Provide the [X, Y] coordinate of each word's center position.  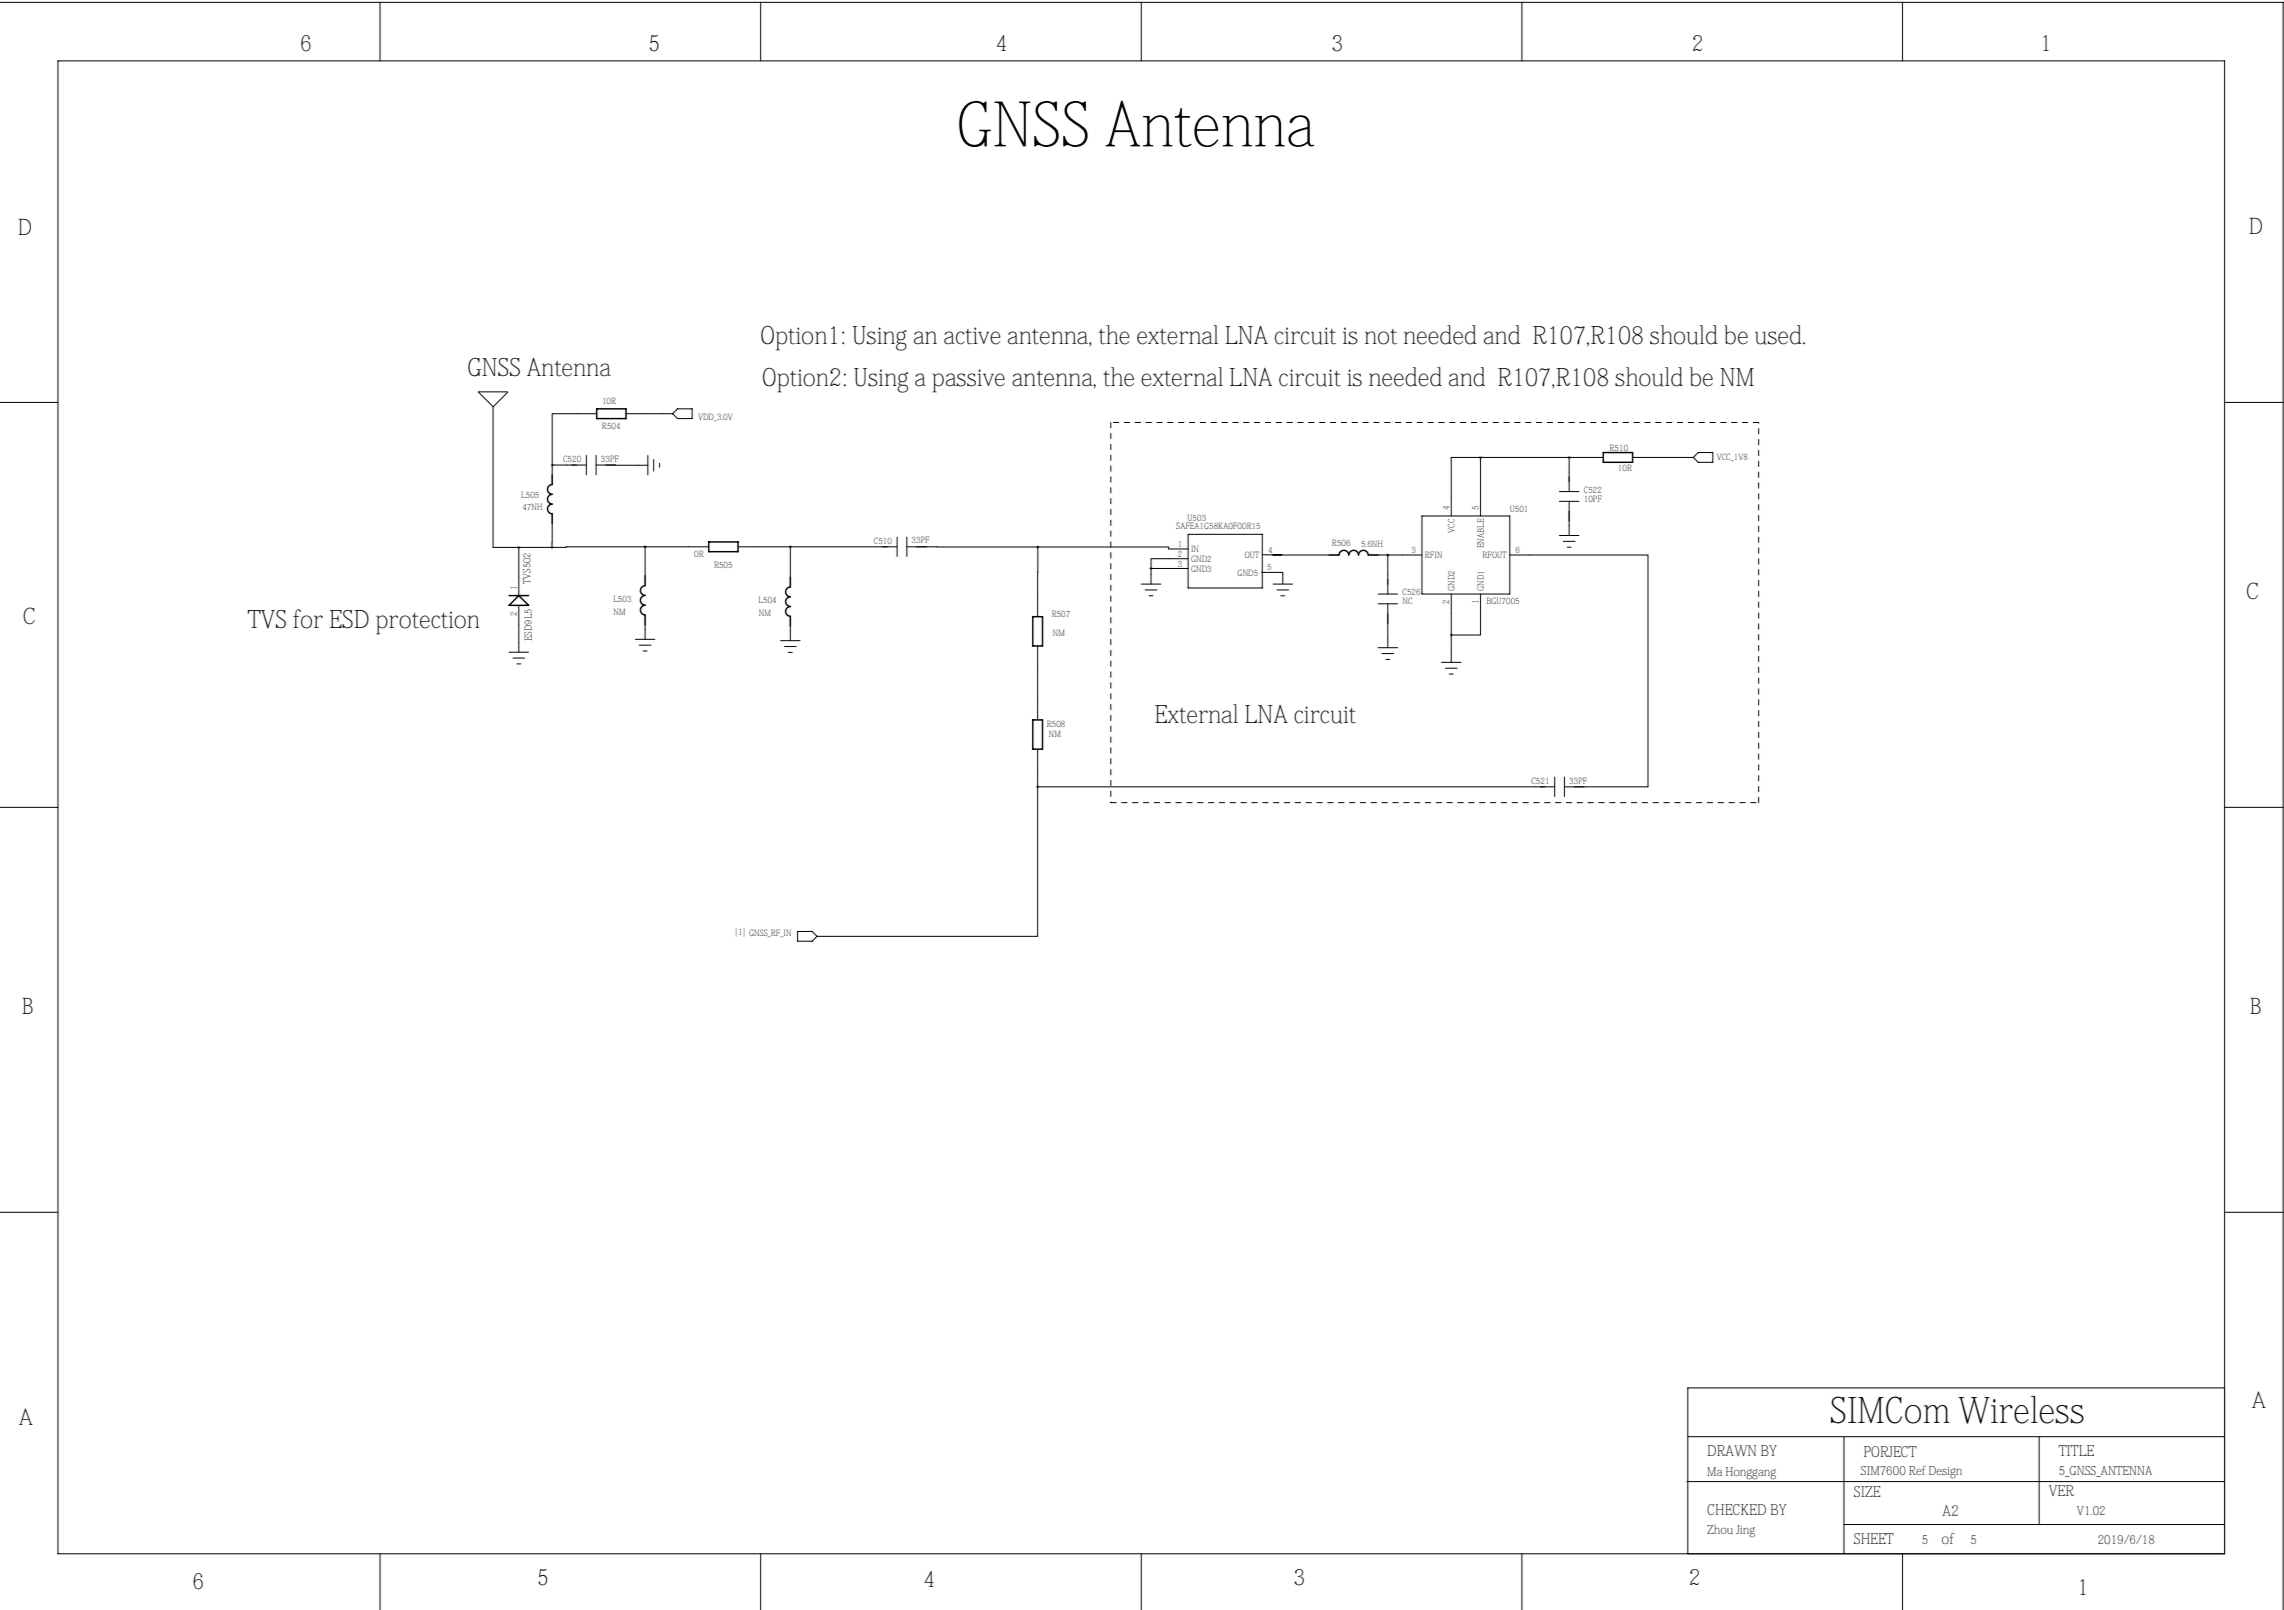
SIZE [1867, 1491]
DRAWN [1732, 1450]
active [972, 336]
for [308, 619]
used [1780, 335]
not [1381, 337]
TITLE [2076, 1450]
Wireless [2021, 1410]
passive [969, 381]
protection [427, 623]
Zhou [1720, 1529]
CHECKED [1736, 1509]
